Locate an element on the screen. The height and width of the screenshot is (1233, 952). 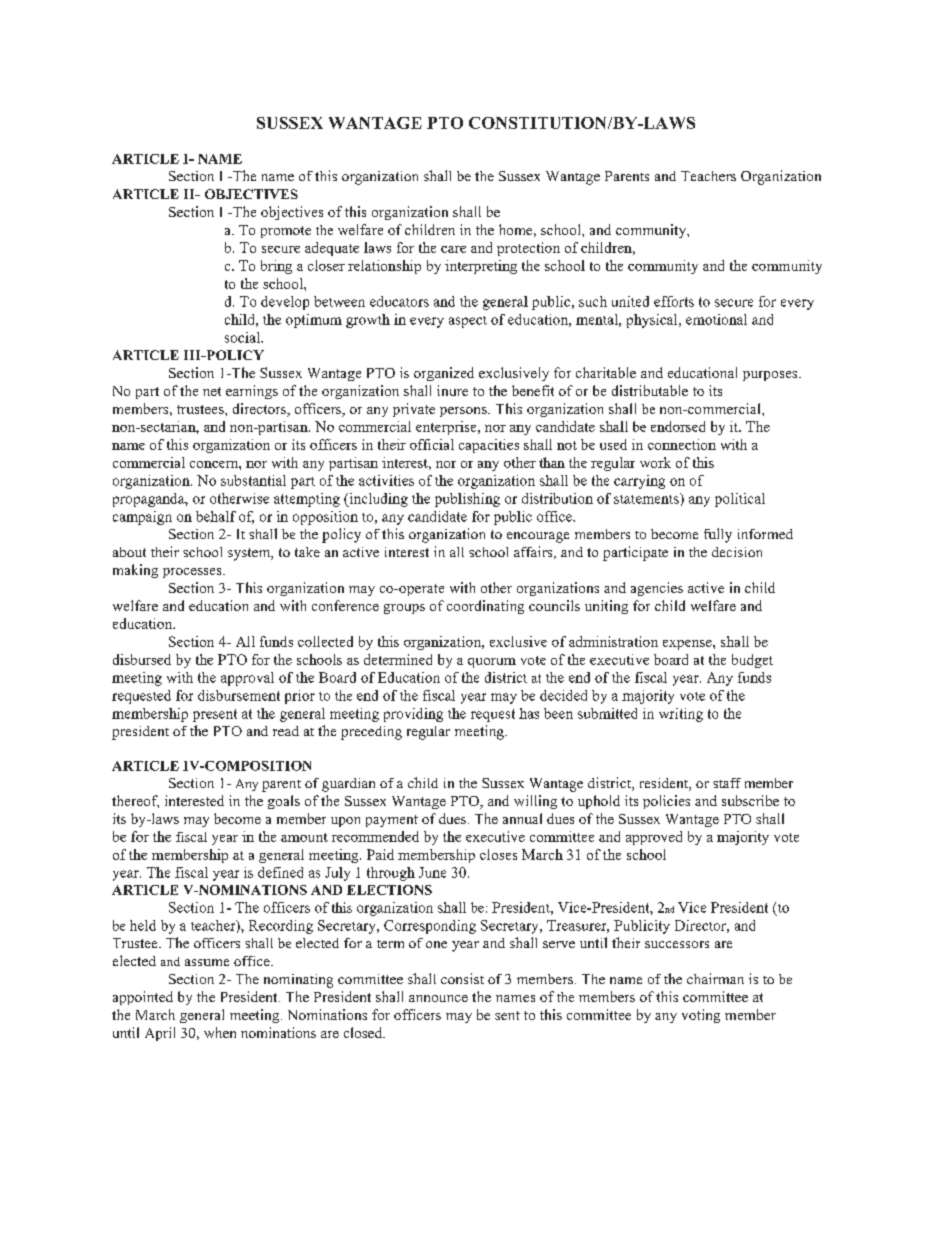
political is located at coordinates (740, 500).
